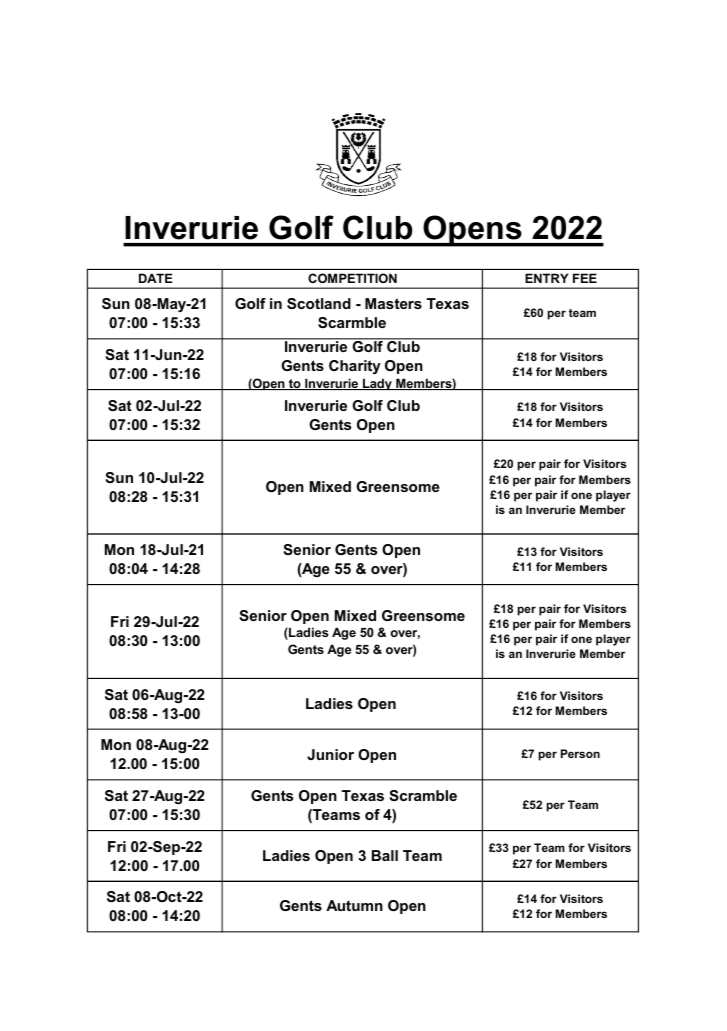  What do you see at coordinates (393, 303) in the document?
I see `Masters` at bounding box center [393, 303].
